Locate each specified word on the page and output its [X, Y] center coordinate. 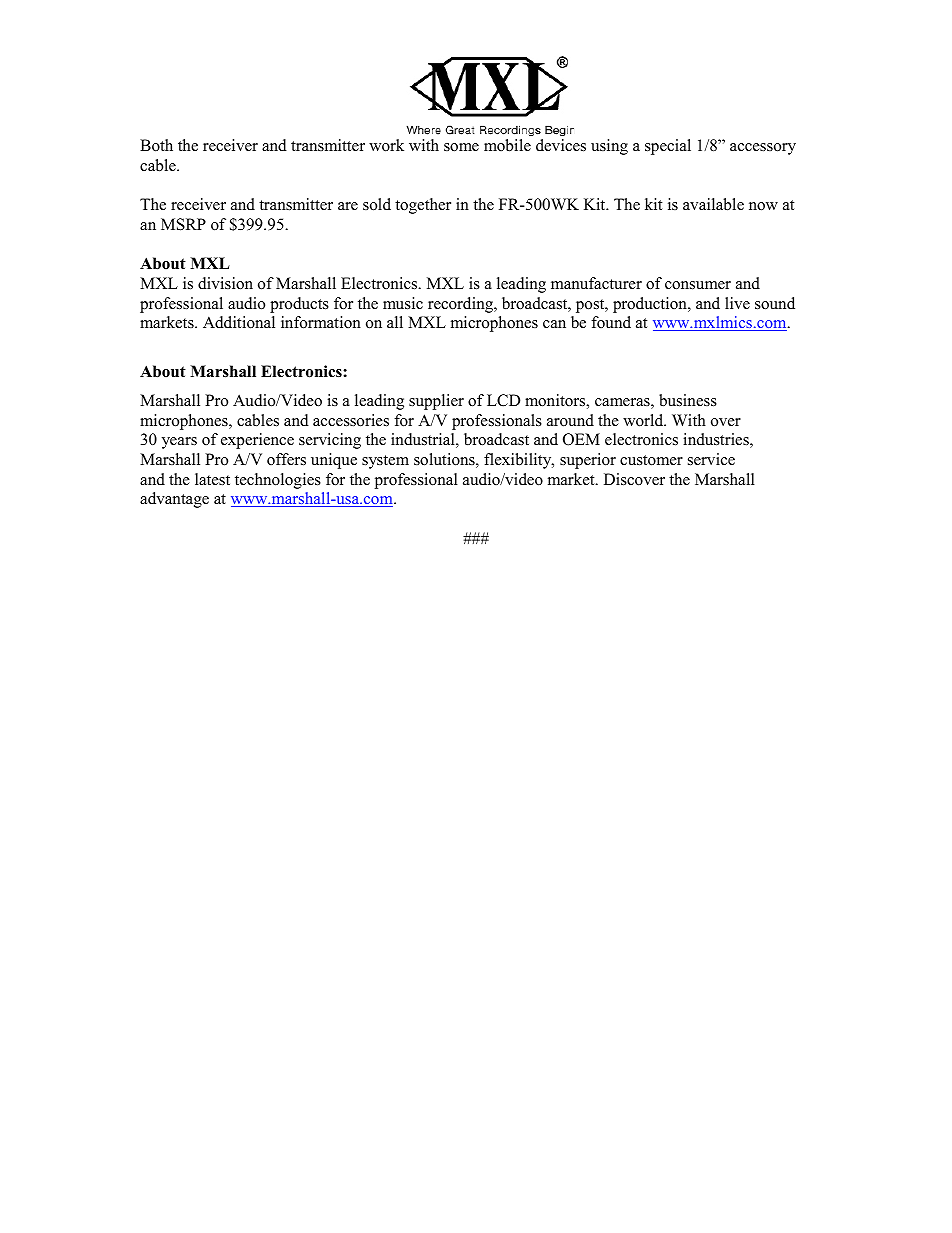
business [688, 400]
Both [156, 145]
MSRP [183, 224]
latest [212, 479]
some [461, 147]
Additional [239, 322]
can [554, 324]
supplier [436, 402]
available [713, 204]
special [668, 147]
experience [257, 441]
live [737, 303]
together [423, 206]
